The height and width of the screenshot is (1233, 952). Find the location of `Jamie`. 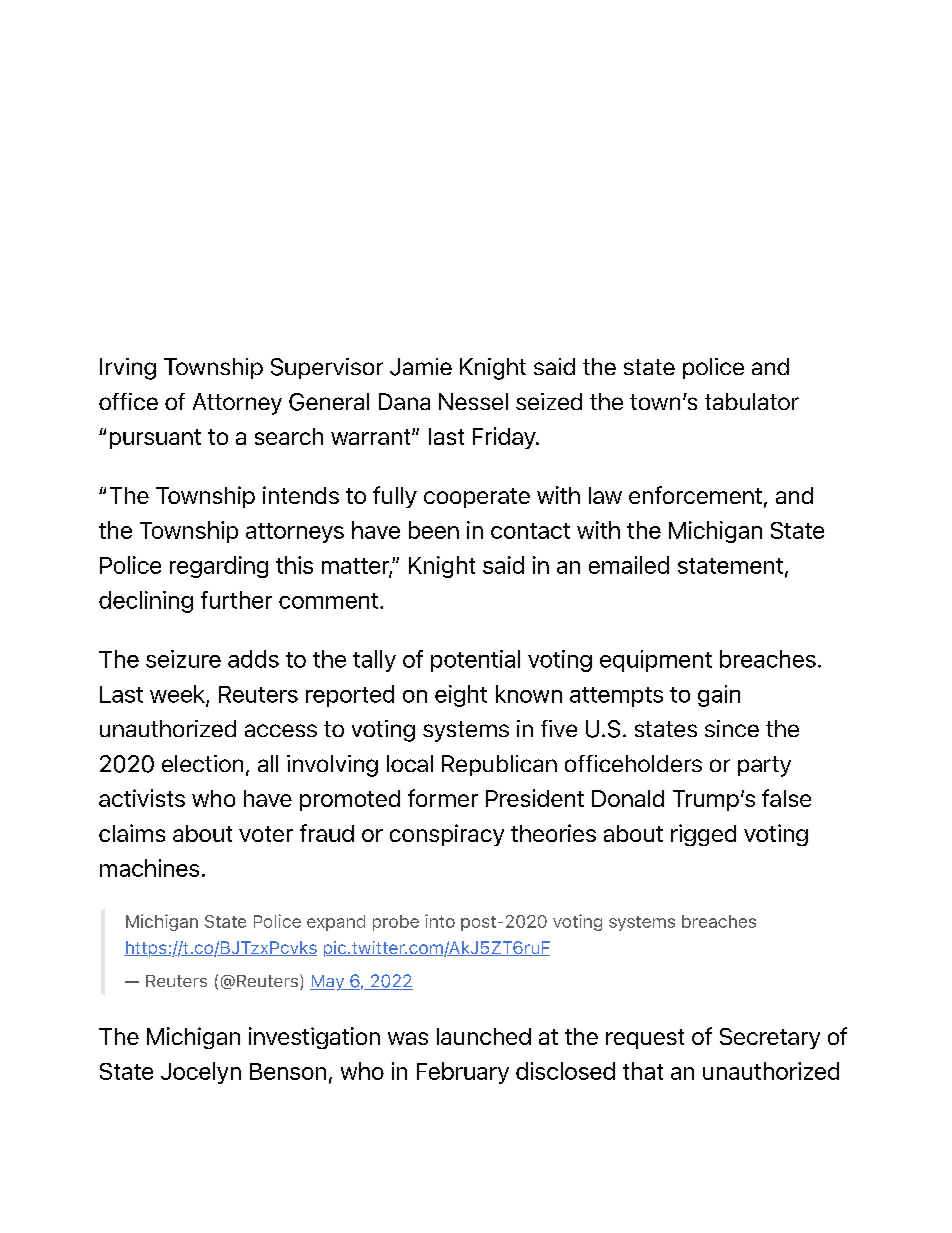

Jamie is located at coordinates (421, 367).
